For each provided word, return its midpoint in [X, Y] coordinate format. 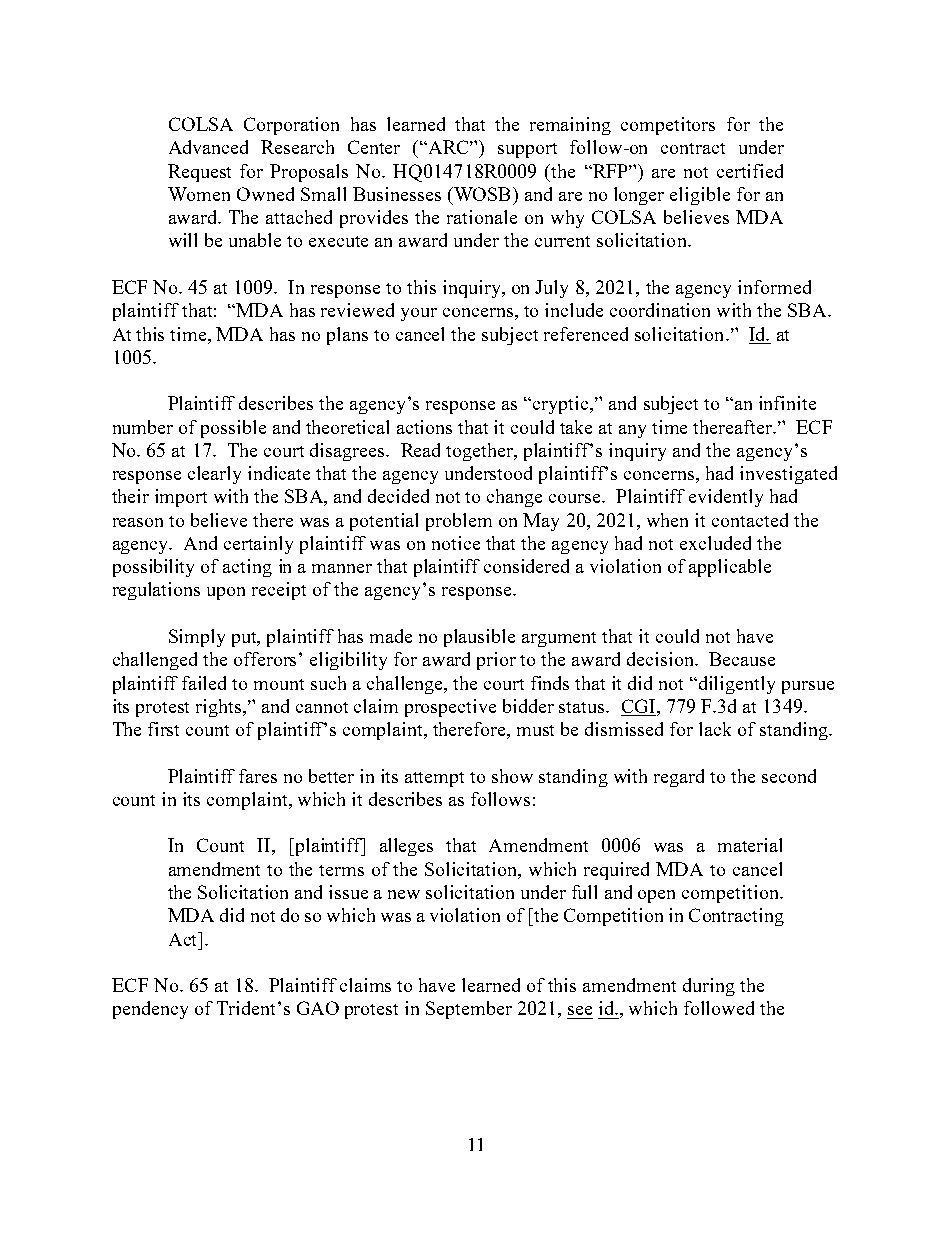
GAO [318, 1008]
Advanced [208, 147]
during [709, 987]
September [469, 1010]
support [527, 150]
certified [750, 171]
